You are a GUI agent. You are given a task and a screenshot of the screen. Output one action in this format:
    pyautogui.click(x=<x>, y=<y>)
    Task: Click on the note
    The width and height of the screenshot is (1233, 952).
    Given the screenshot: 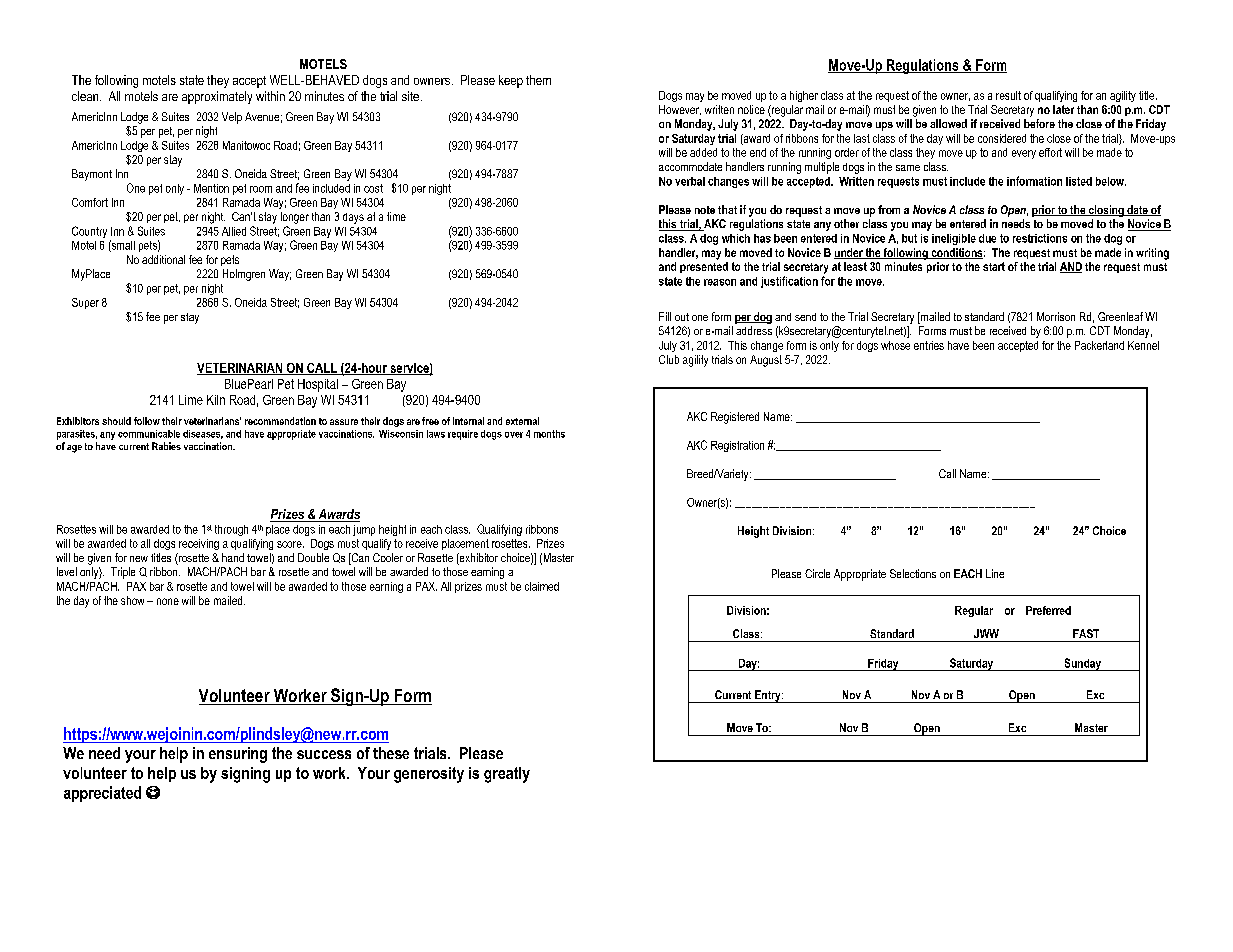 What is the action you would take?
    pyautogui.click(x=705, y=210)
